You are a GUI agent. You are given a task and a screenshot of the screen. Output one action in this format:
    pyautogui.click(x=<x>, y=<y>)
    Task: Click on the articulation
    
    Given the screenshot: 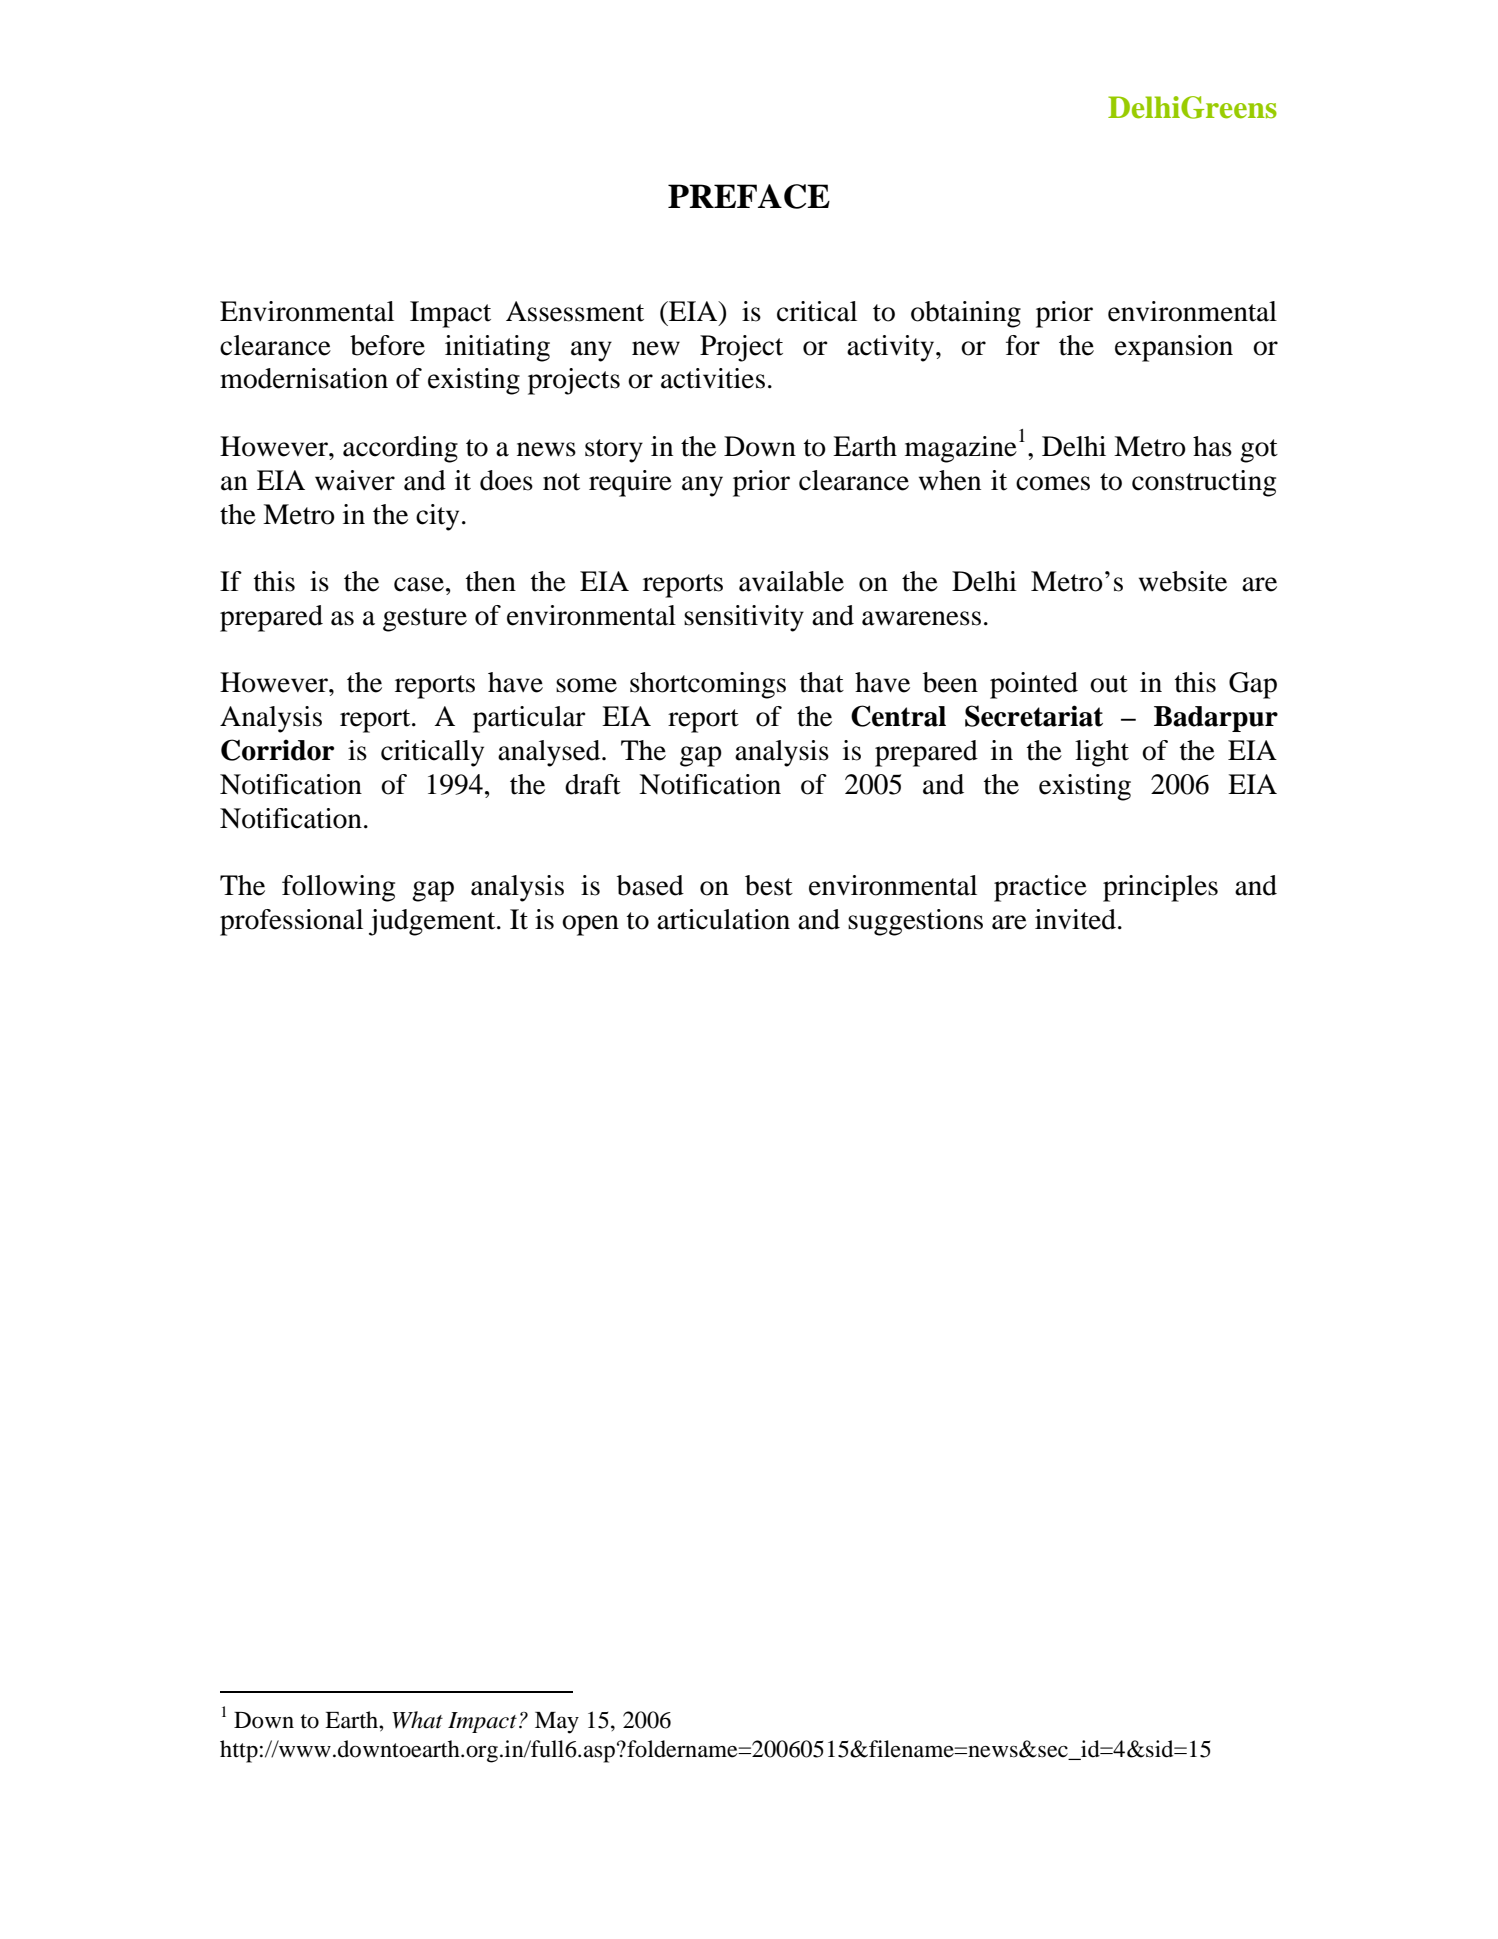 What is the action you would take?
    pyautogui.click(x=723, y=919)
